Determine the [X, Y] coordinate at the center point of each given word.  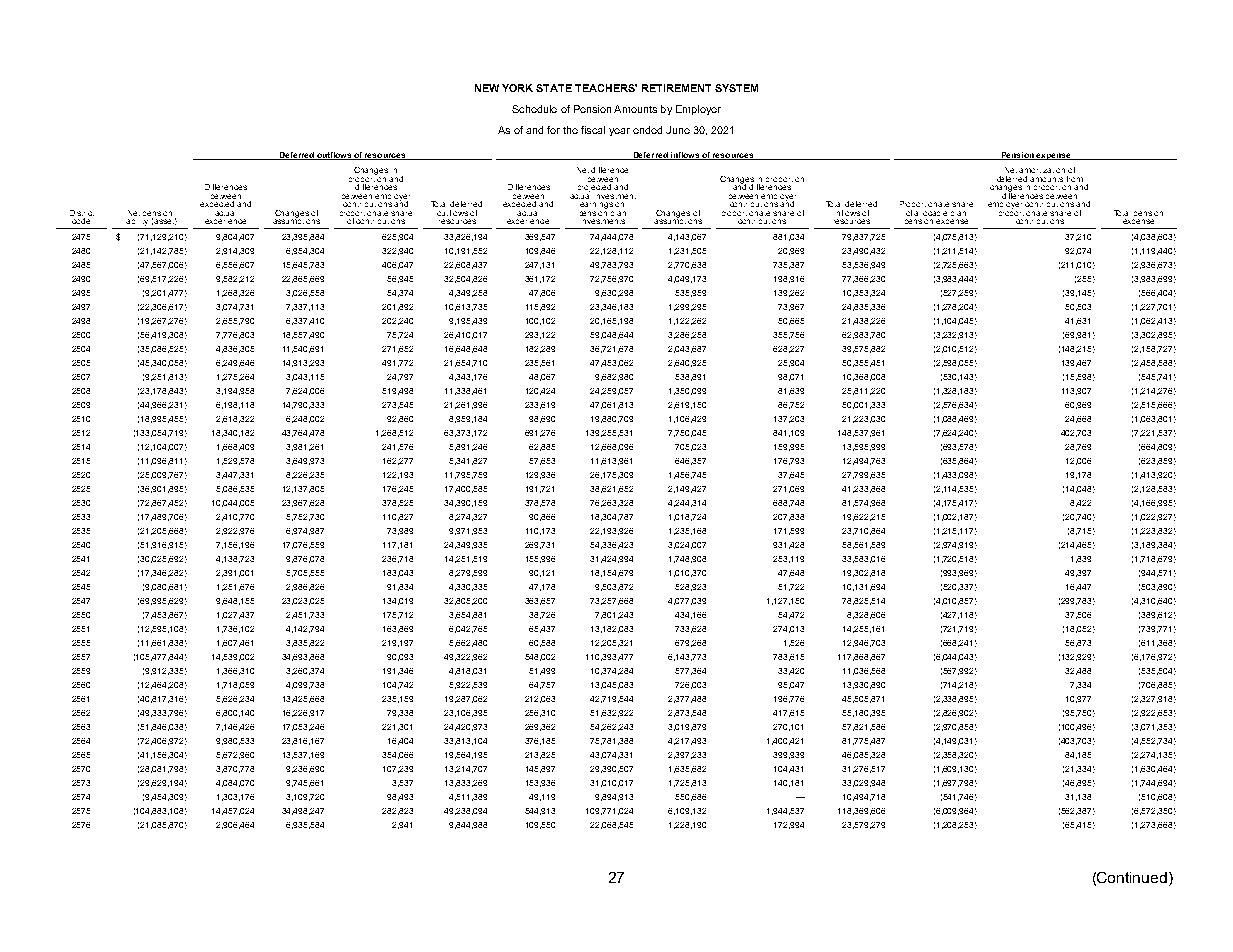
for [553, 130]
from [1075, 179]
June [678, 130]
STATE [554, 88]
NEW [487, 88]
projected [595, 186]
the [570, 130]
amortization [1042, 170]
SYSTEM [736, 88]
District [82, 213]
